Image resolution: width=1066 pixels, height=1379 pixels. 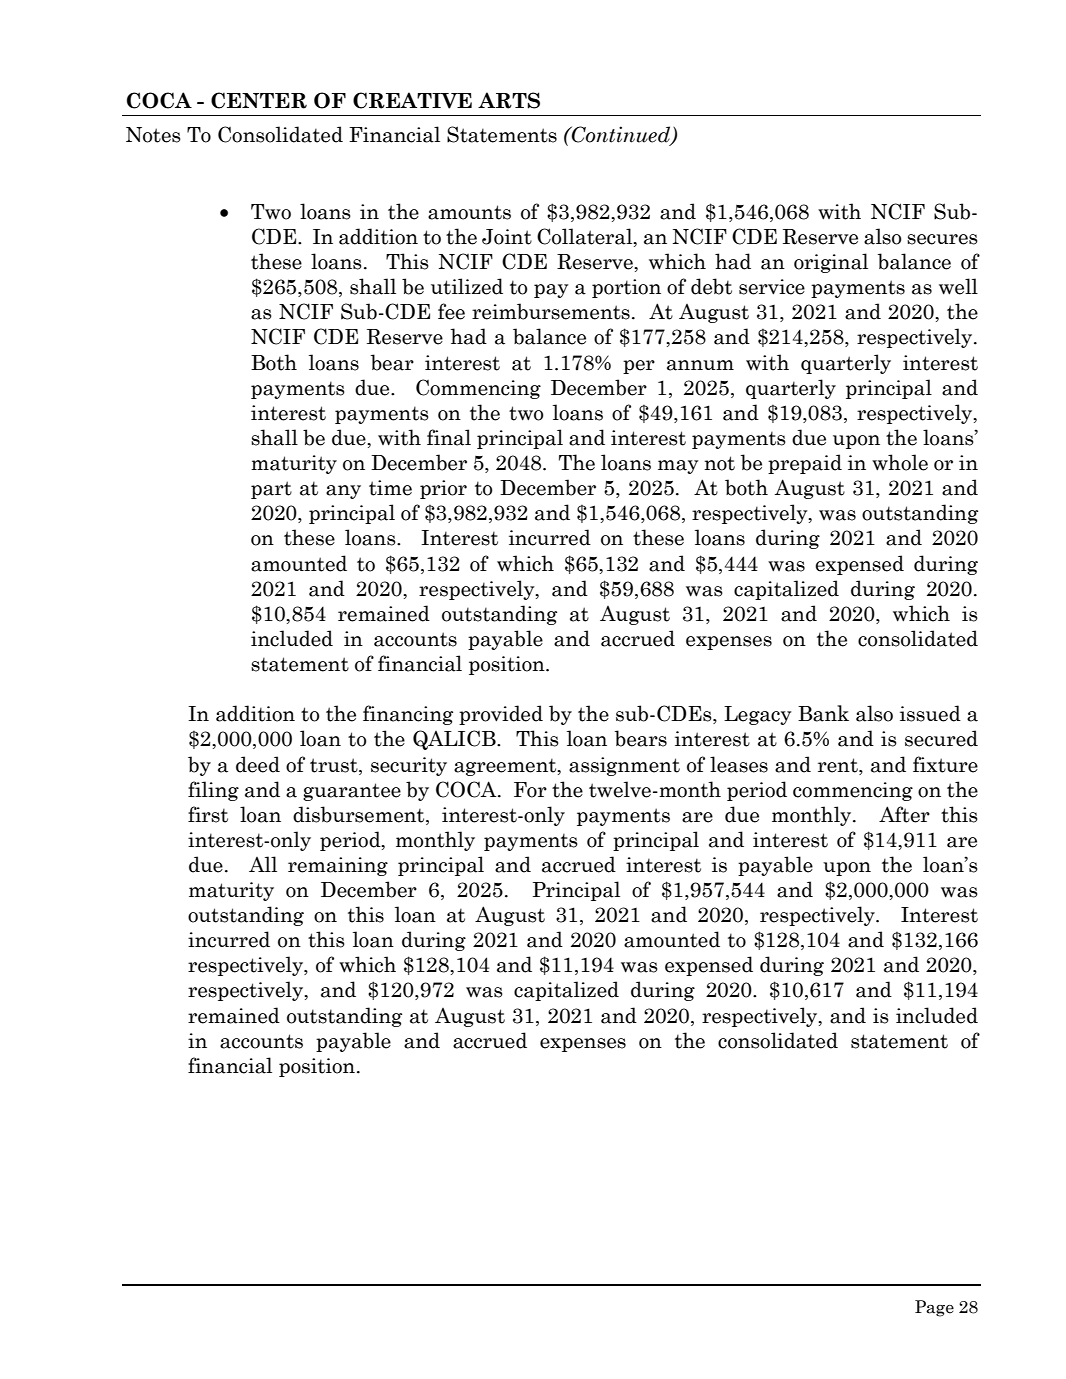 What do you see at coordinates (942, 239) in the document?
I see `secures` at bounding box center [942, 239].
